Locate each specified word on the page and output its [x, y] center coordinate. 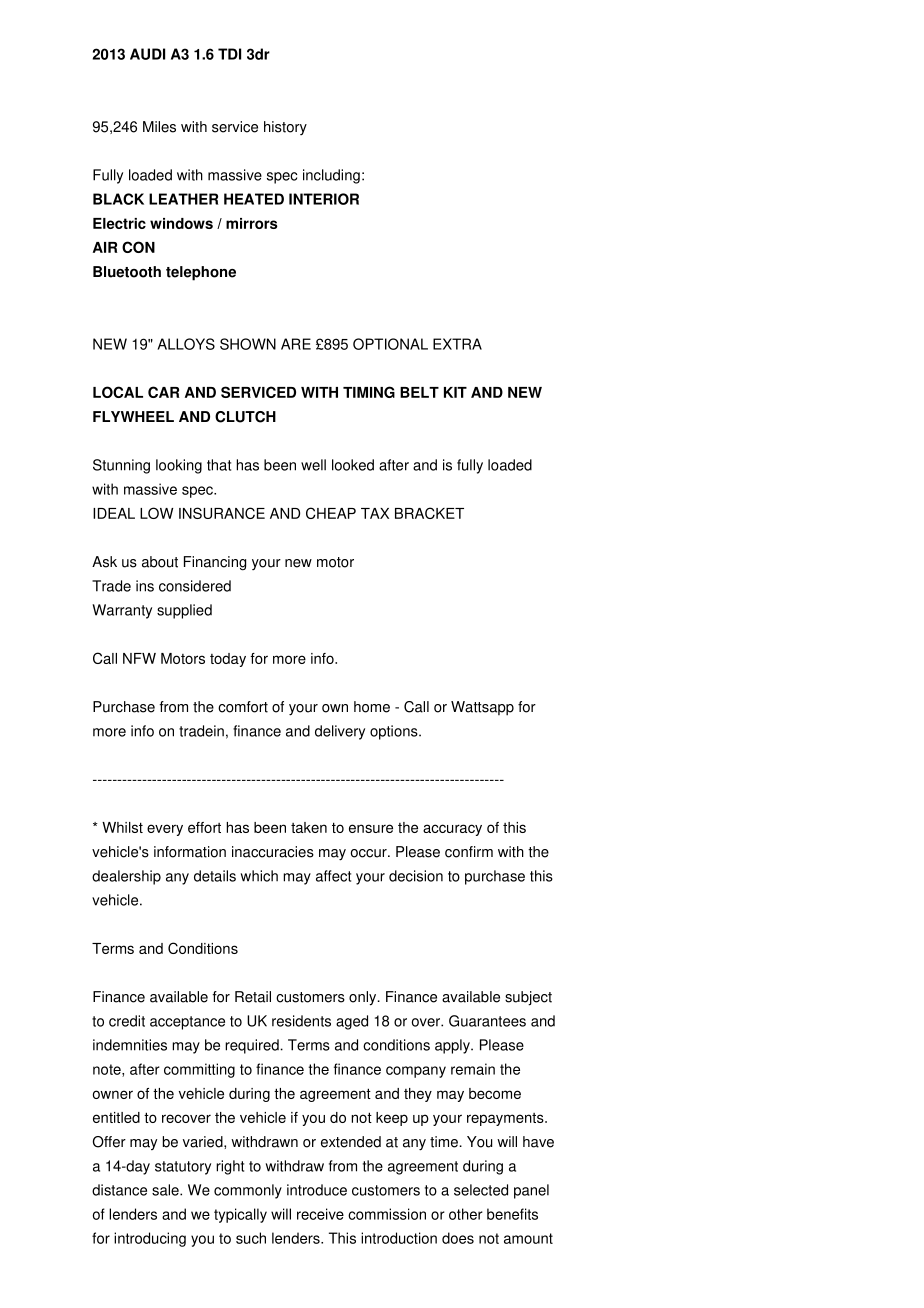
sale [166, 1190]
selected [481, 1190]
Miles [159, 127]
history [285, 128]
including [331, 176]
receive [320, 1214]
